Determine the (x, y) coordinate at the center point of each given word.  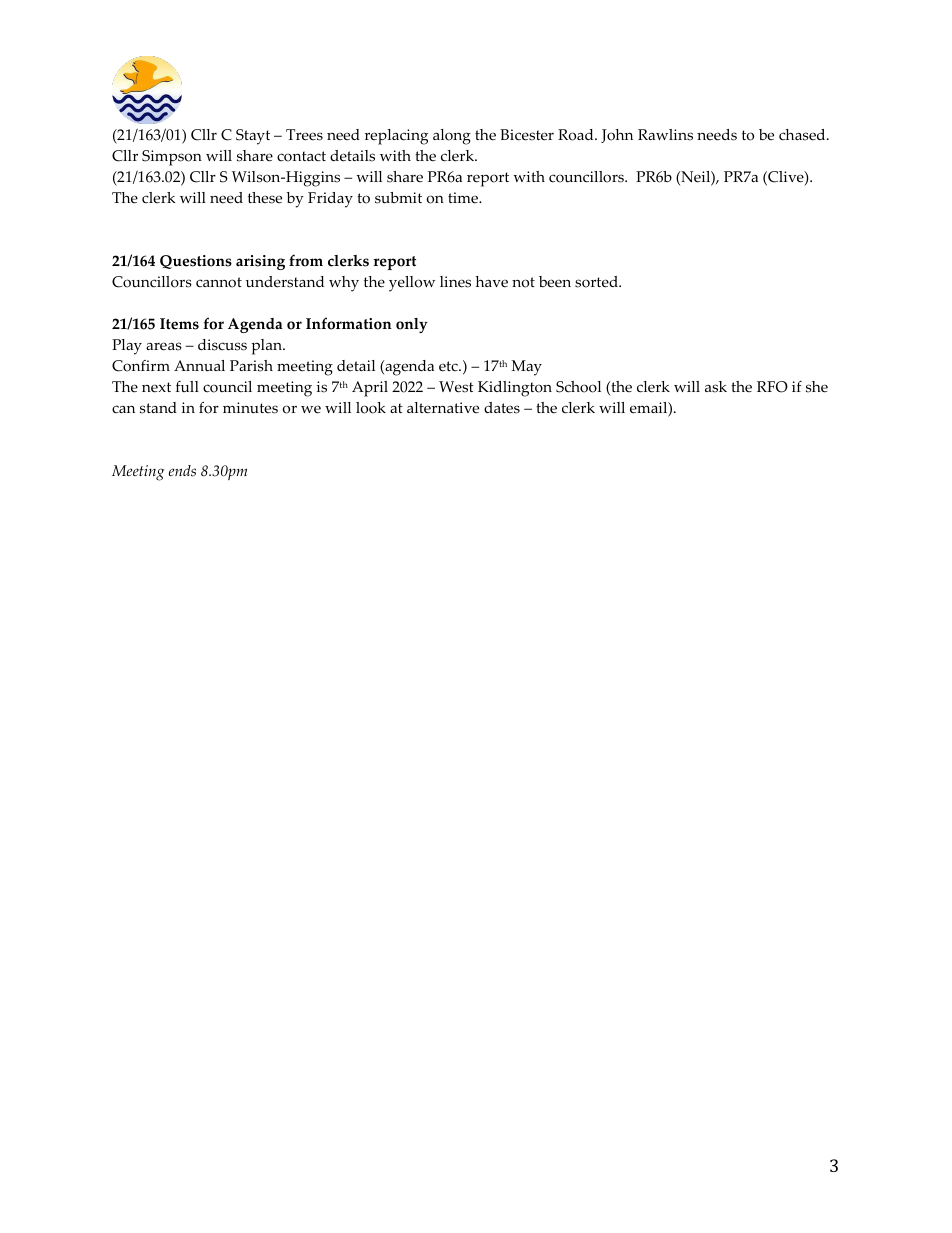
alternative (443, 408)
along (452, 137)
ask (716, 387)
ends (182, 471)
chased (803, 135)
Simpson (172, 158)
